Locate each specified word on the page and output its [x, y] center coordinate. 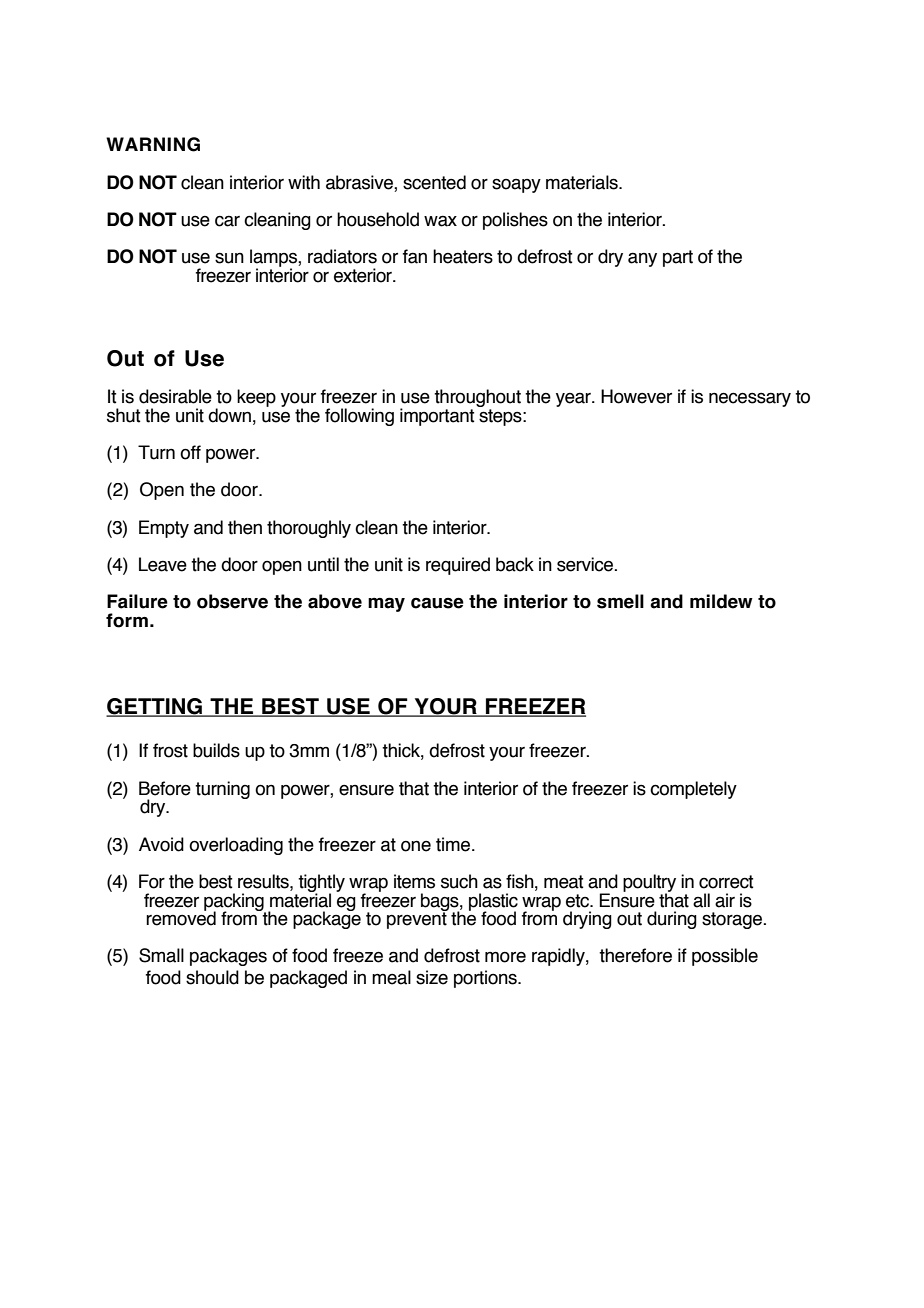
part [678, 258]
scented [434, 182]
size [432, 977]
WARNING [153, 144]
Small [161, 955]
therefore [635, 955]
